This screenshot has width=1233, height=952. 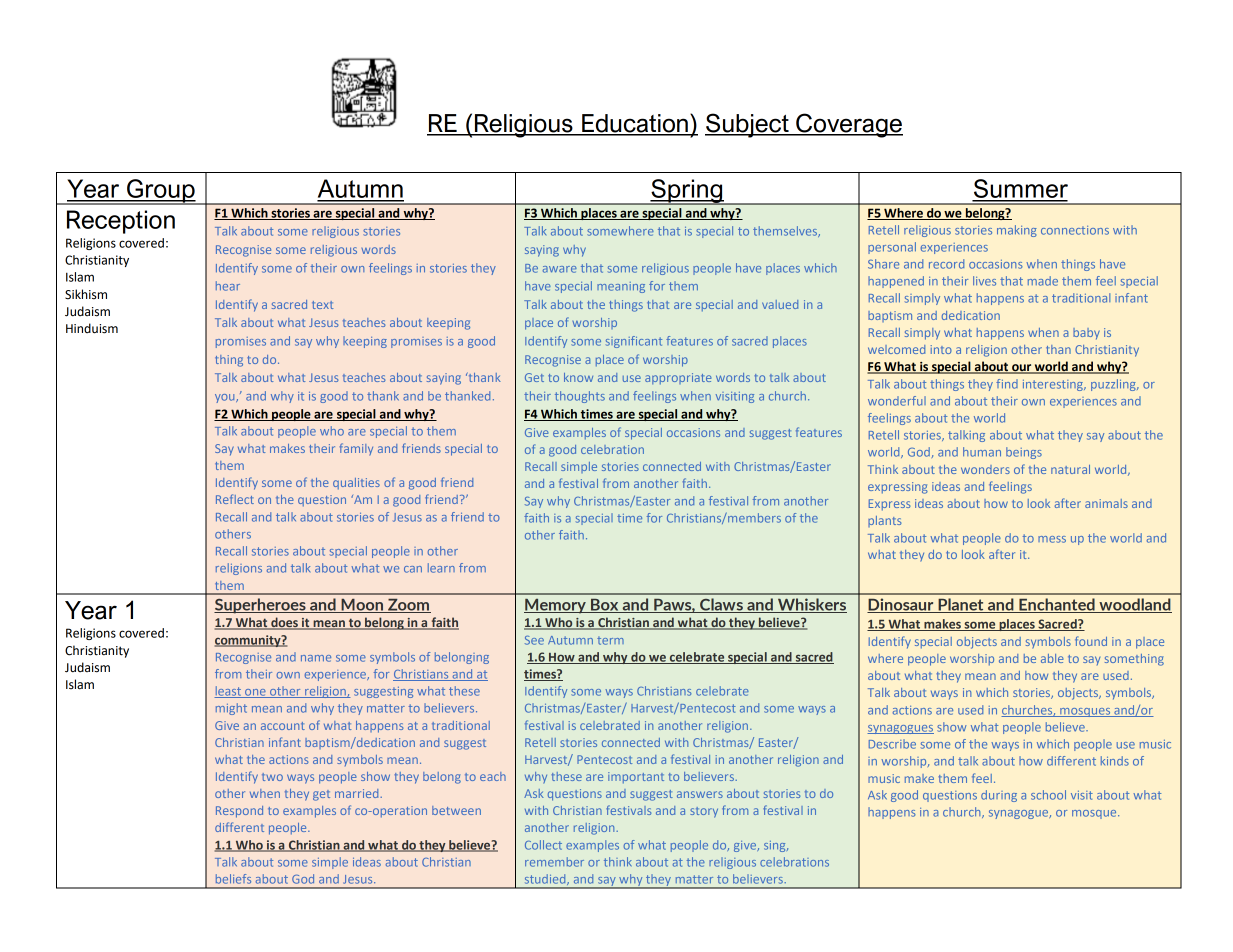 What do you see at coordinates (605, 606) in the screenshot?
I see `Box` at bounding box center [605, 606].
